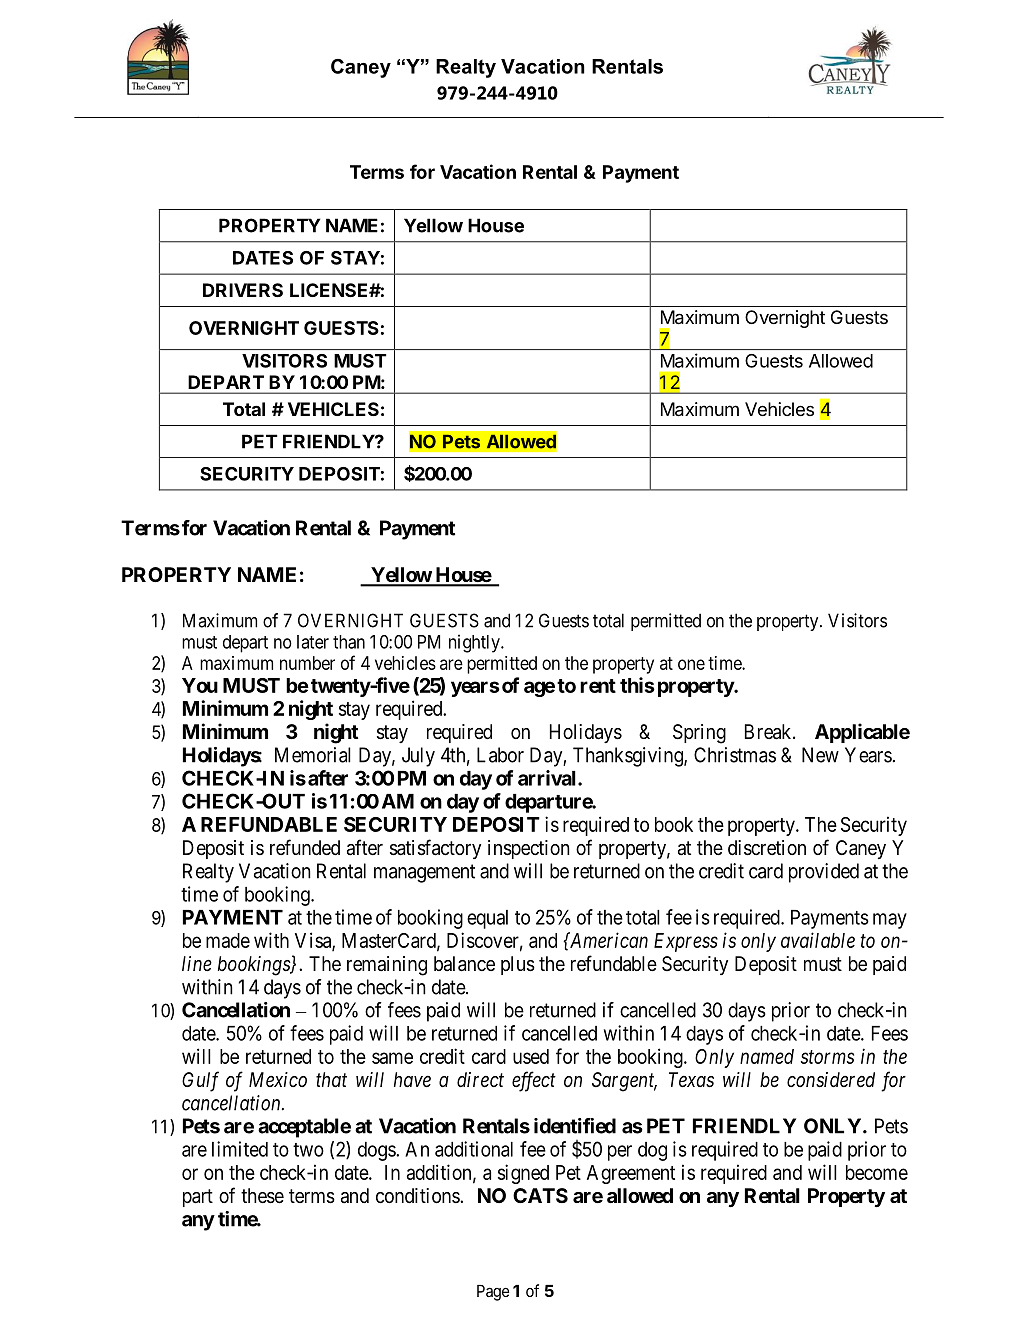 The image size is (1028, 1331). I want to click on Memorial, so click(313, 755).
